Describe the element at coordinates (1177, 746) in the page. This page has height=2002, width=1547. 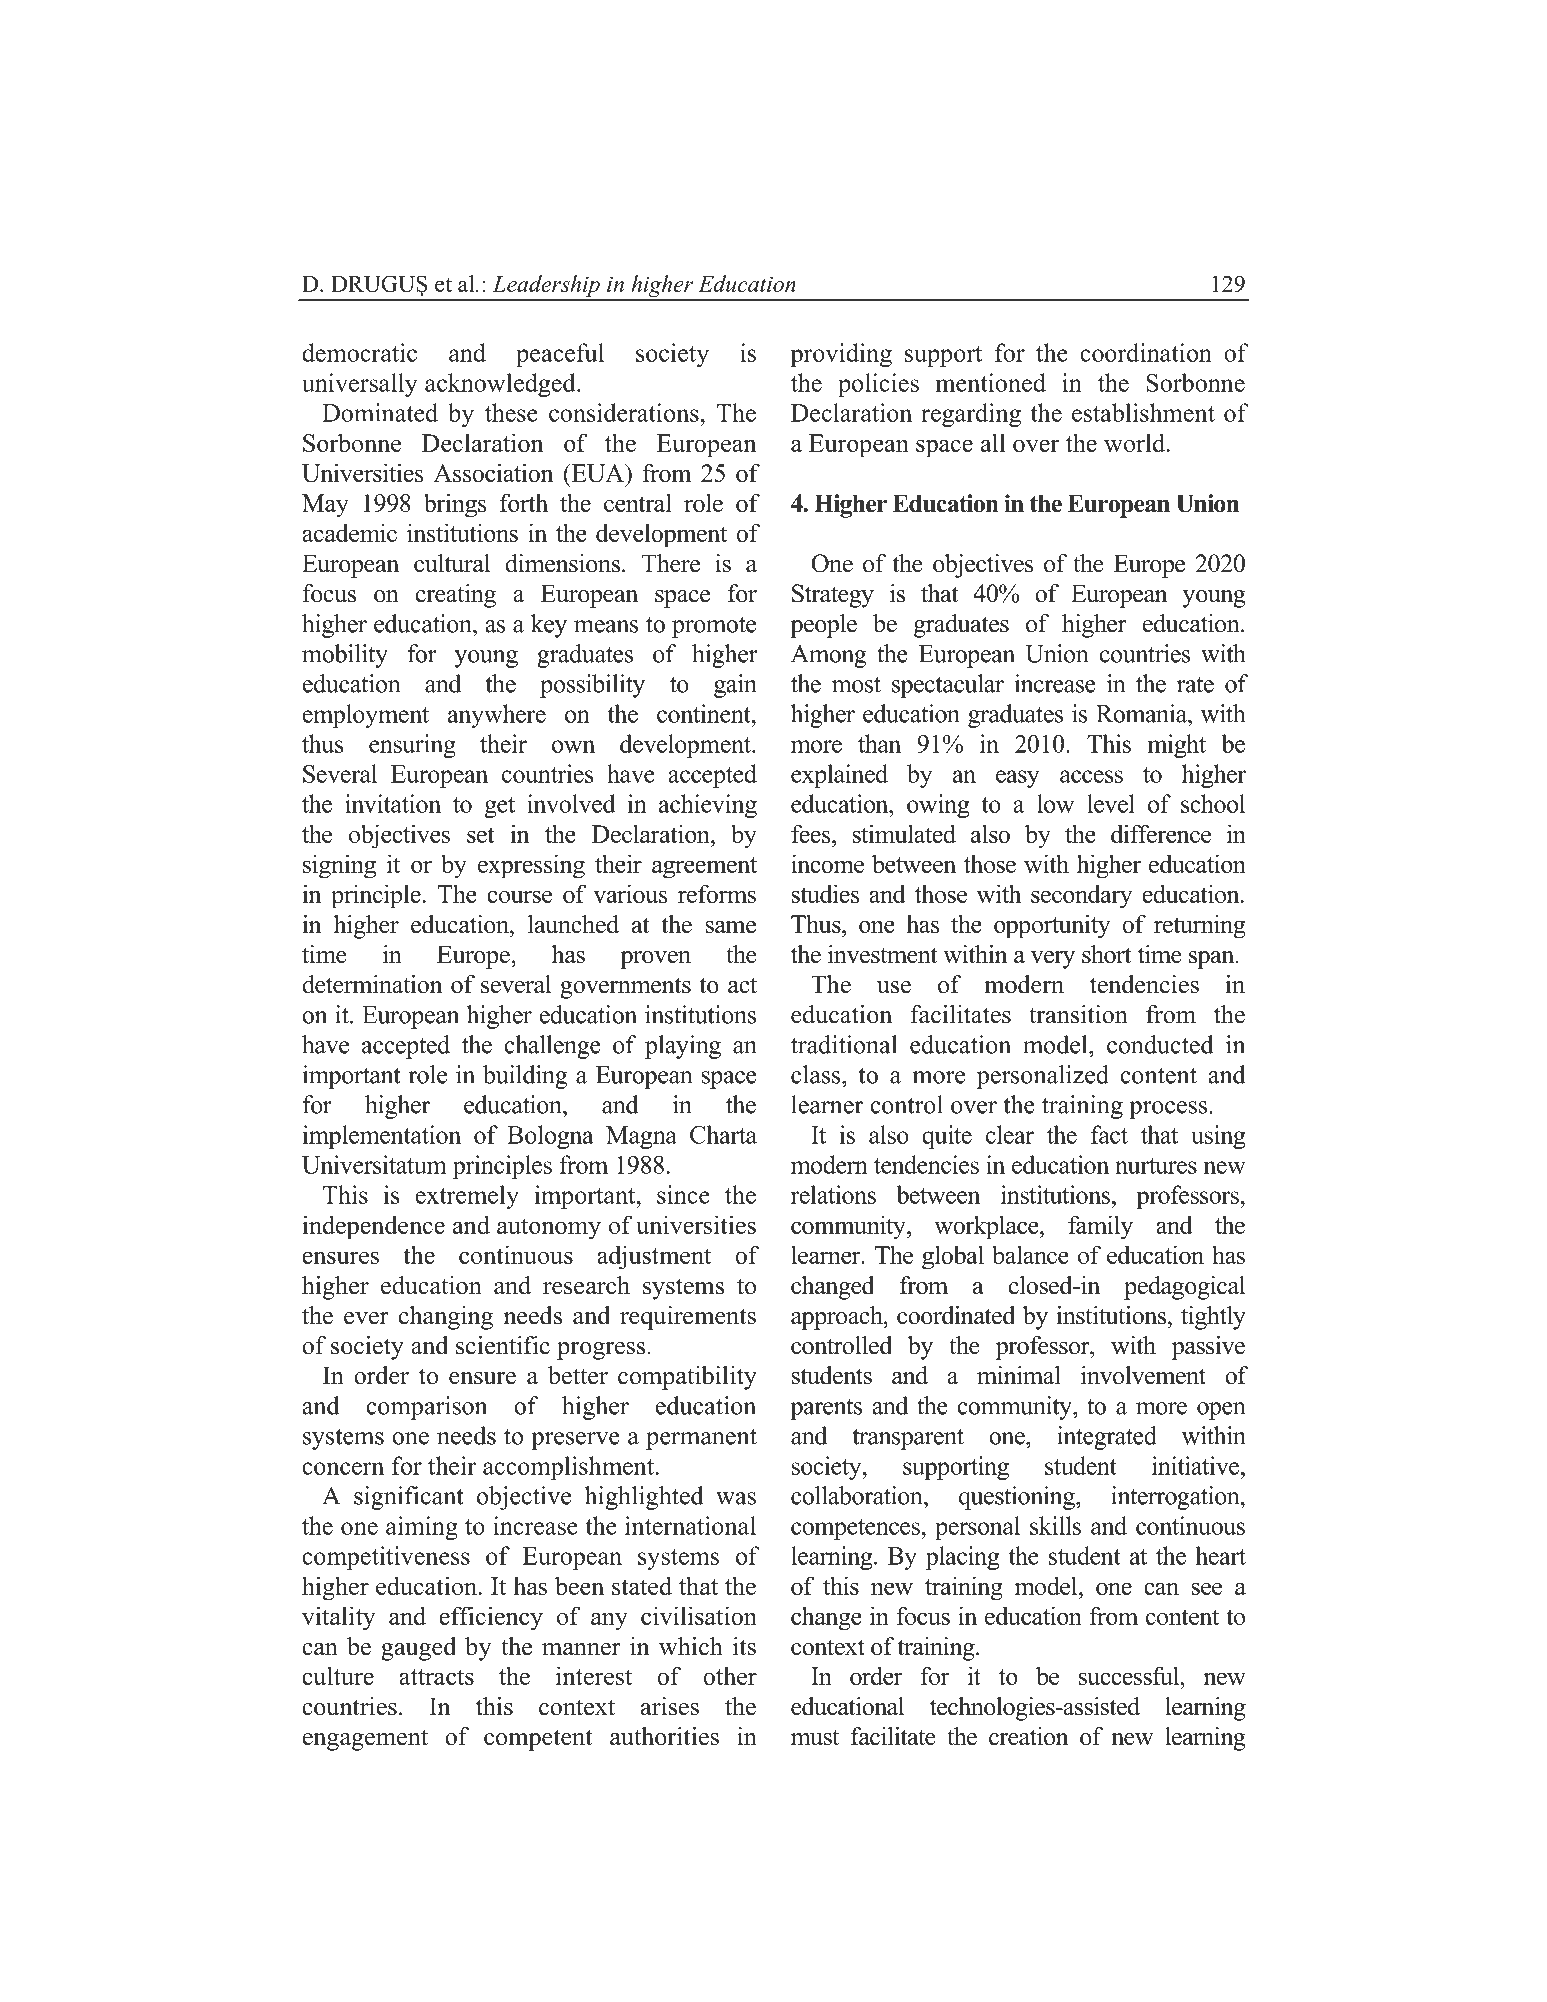
I see `might` at that location.
